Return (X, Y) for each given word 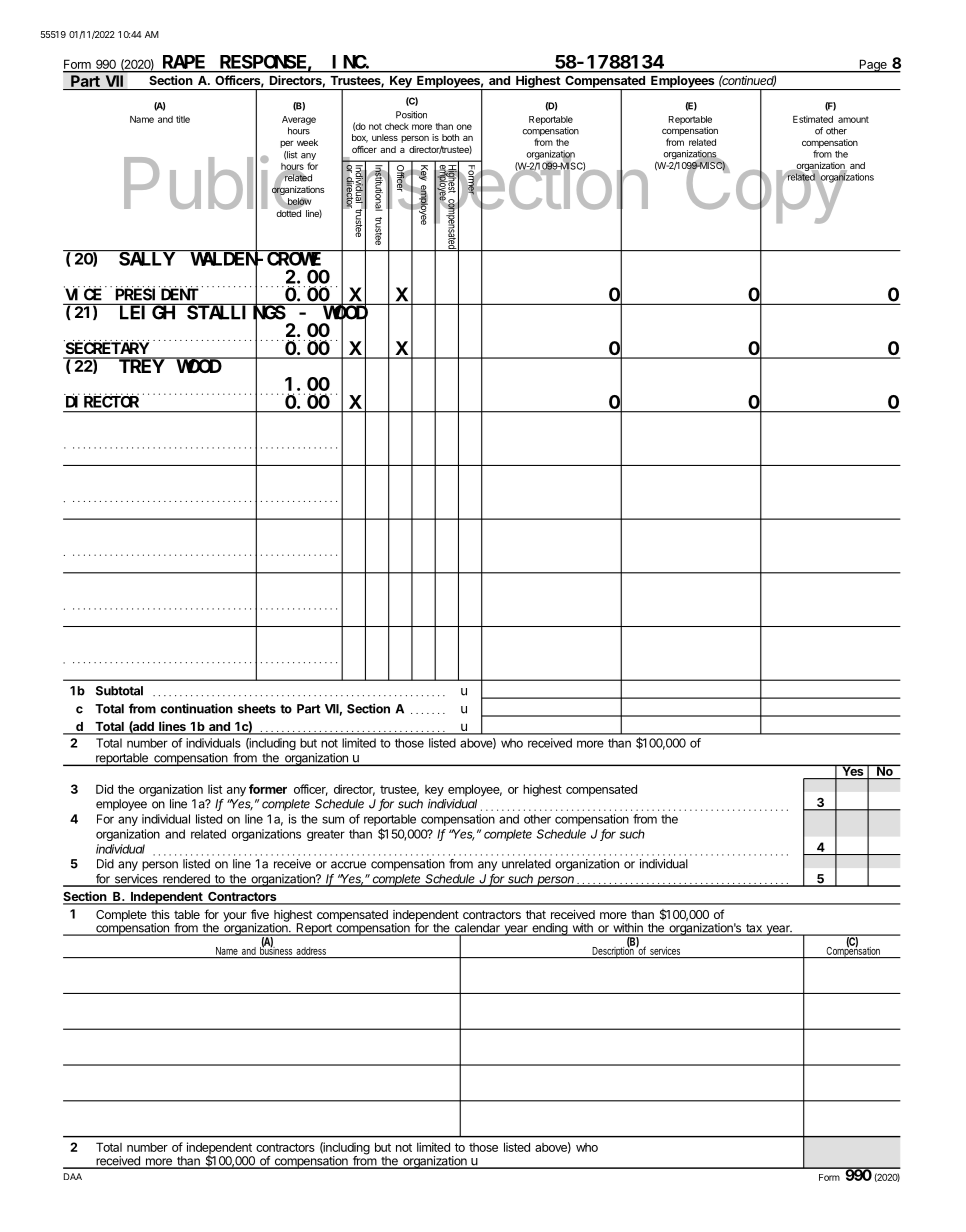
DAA (73, 1176)
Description (613, 951)
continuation (197, 708)
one (464, 127)
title (183, 119)
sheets (257, 709)
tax (754, 929)
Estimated (813, 119)
